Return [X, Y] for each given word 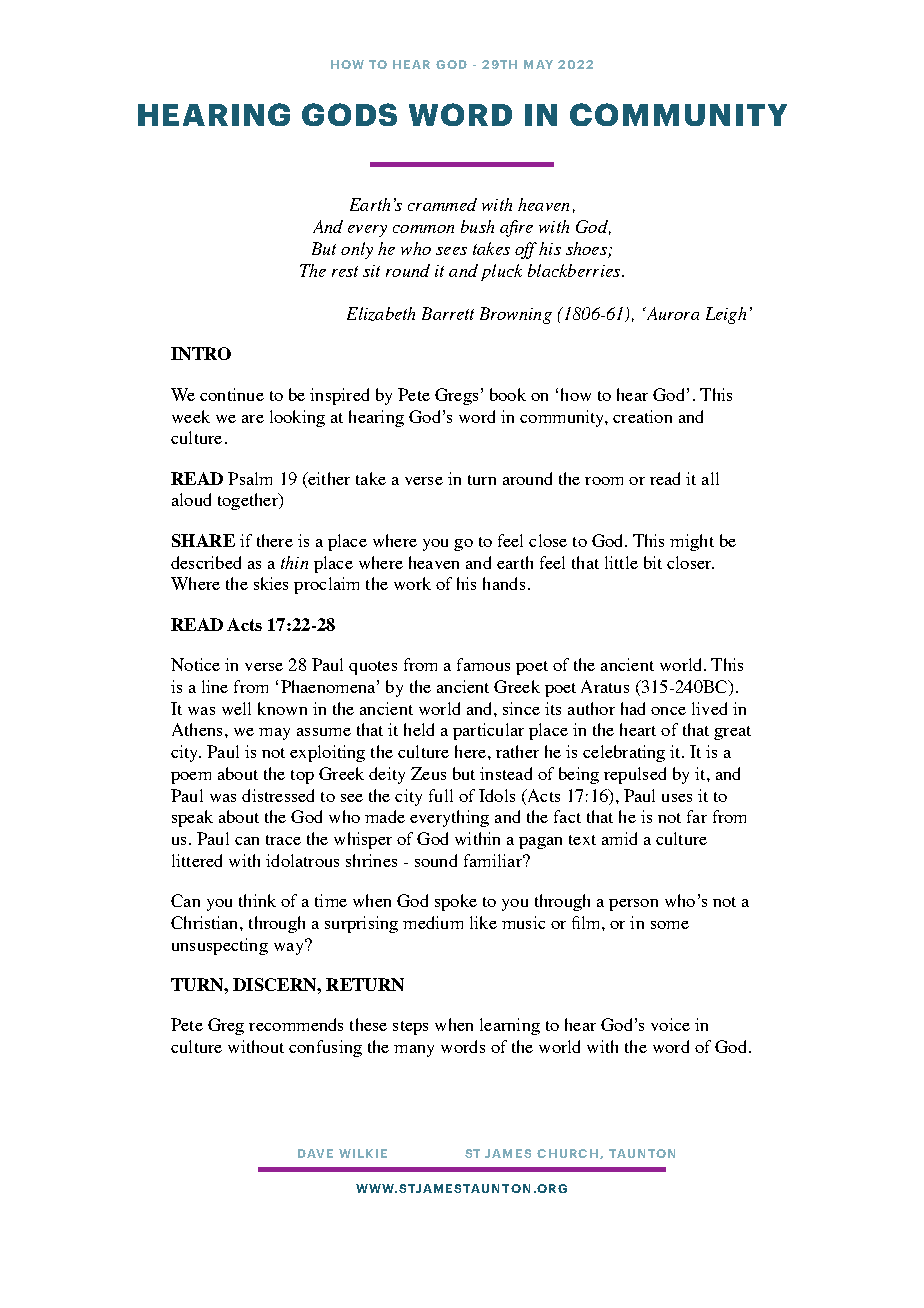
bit [653, 562]
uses [677, 798]
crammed [442, 204]
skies [271, 583]
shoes [586, 248]
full [441, 795]
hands [504, 583]
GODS [349, 114]
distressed [278, 795]
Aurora [671, 313]
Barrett [448, 313]
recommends [296, 1024]
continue [232, 394]
